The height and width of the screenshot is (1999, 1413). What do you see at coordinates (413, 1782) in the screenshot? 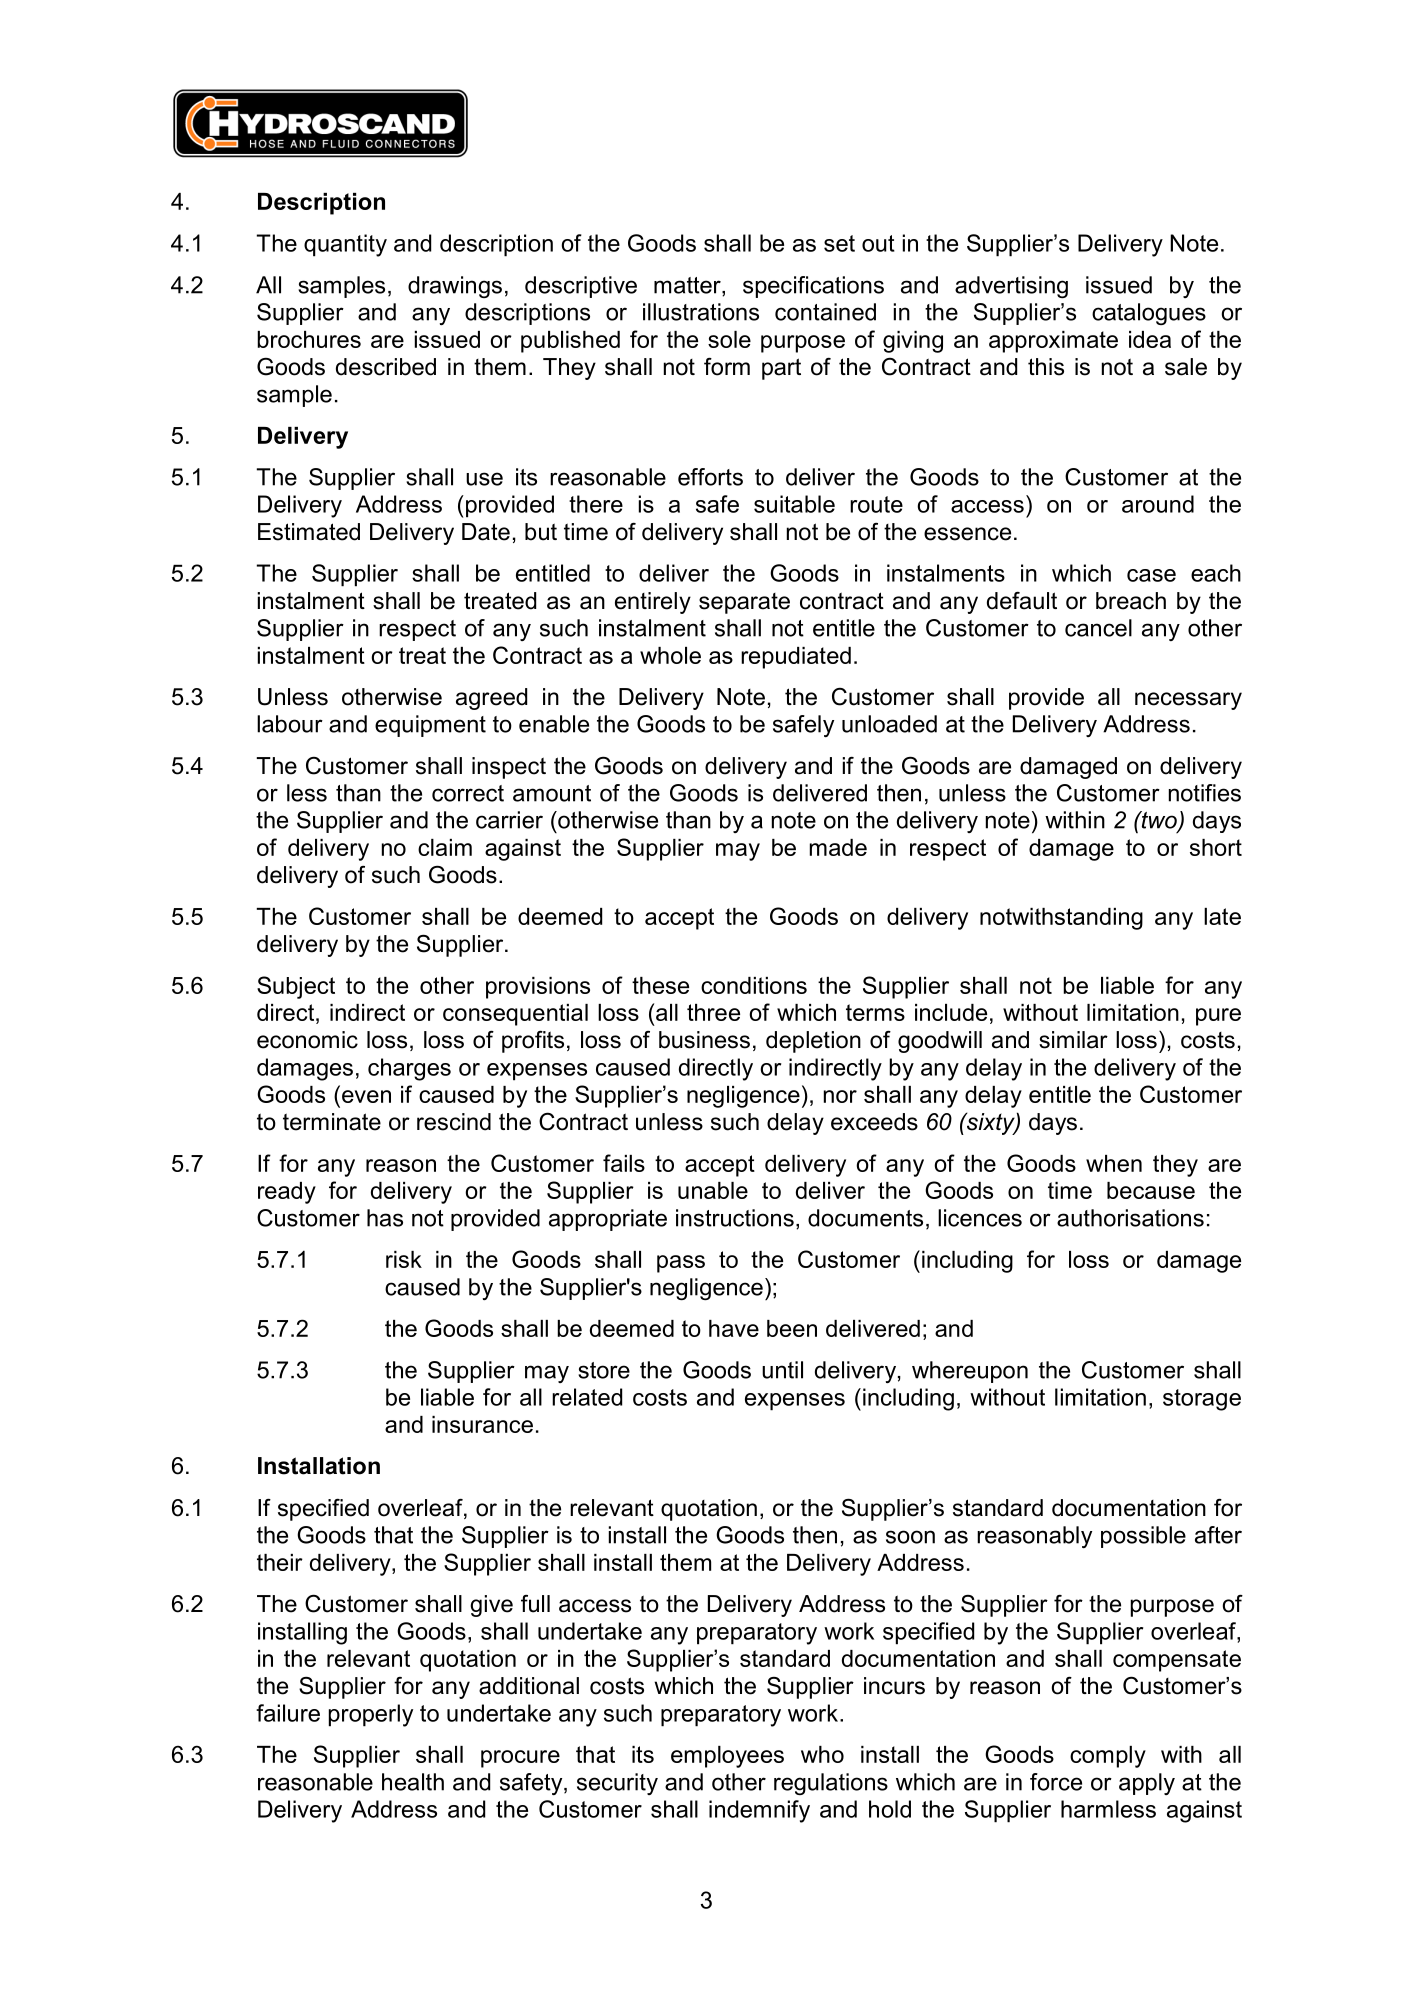
I see `health` at bounding box center [413, 1782].
